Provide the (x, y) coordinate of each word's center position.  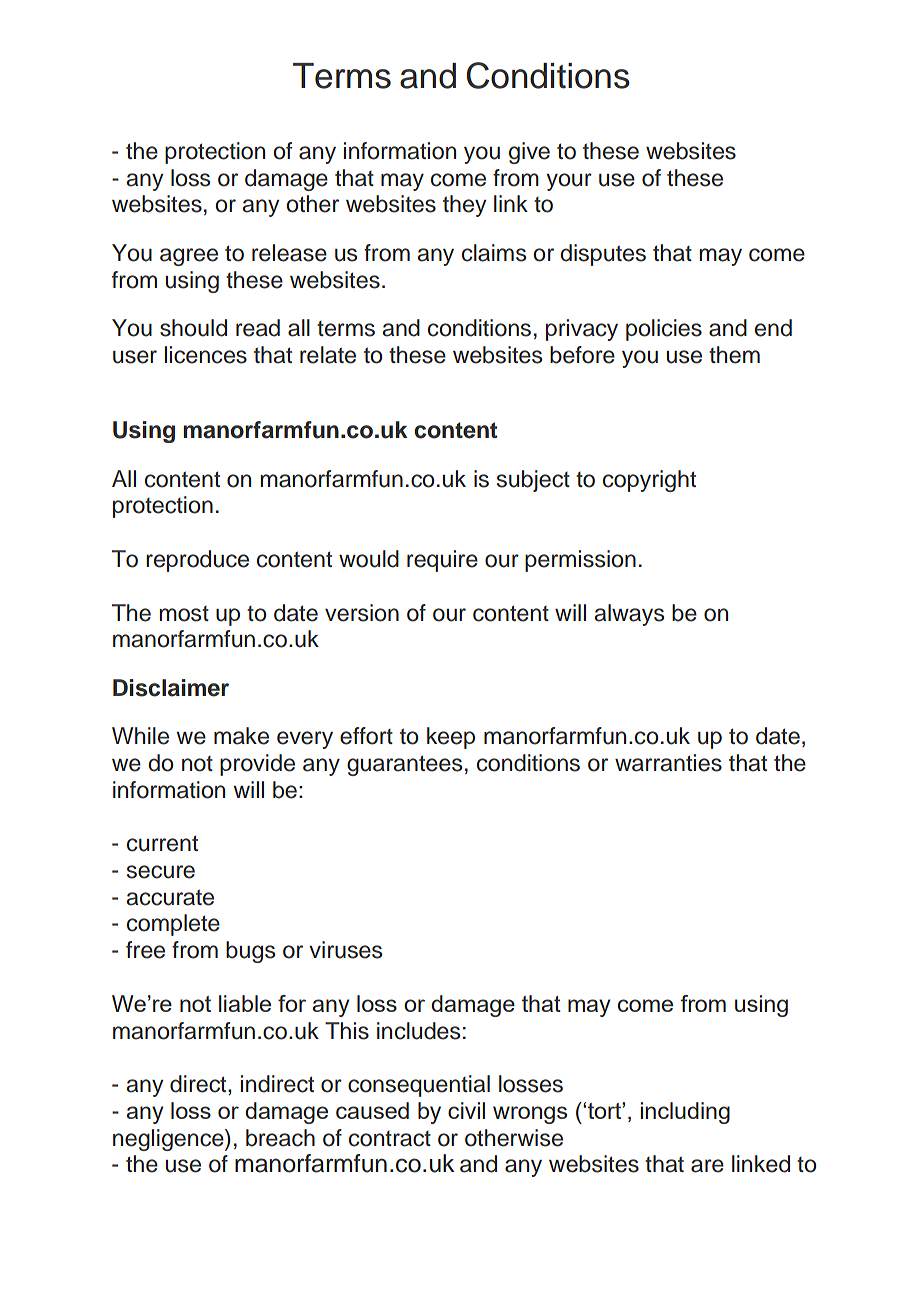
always (629, 615)
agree (189, 257)
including (685, 1113)
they (464, 206)
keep (451, 738)
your (569, 182)
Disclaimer (171, 688)
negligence (169, 1140)
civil (466, 1110)
